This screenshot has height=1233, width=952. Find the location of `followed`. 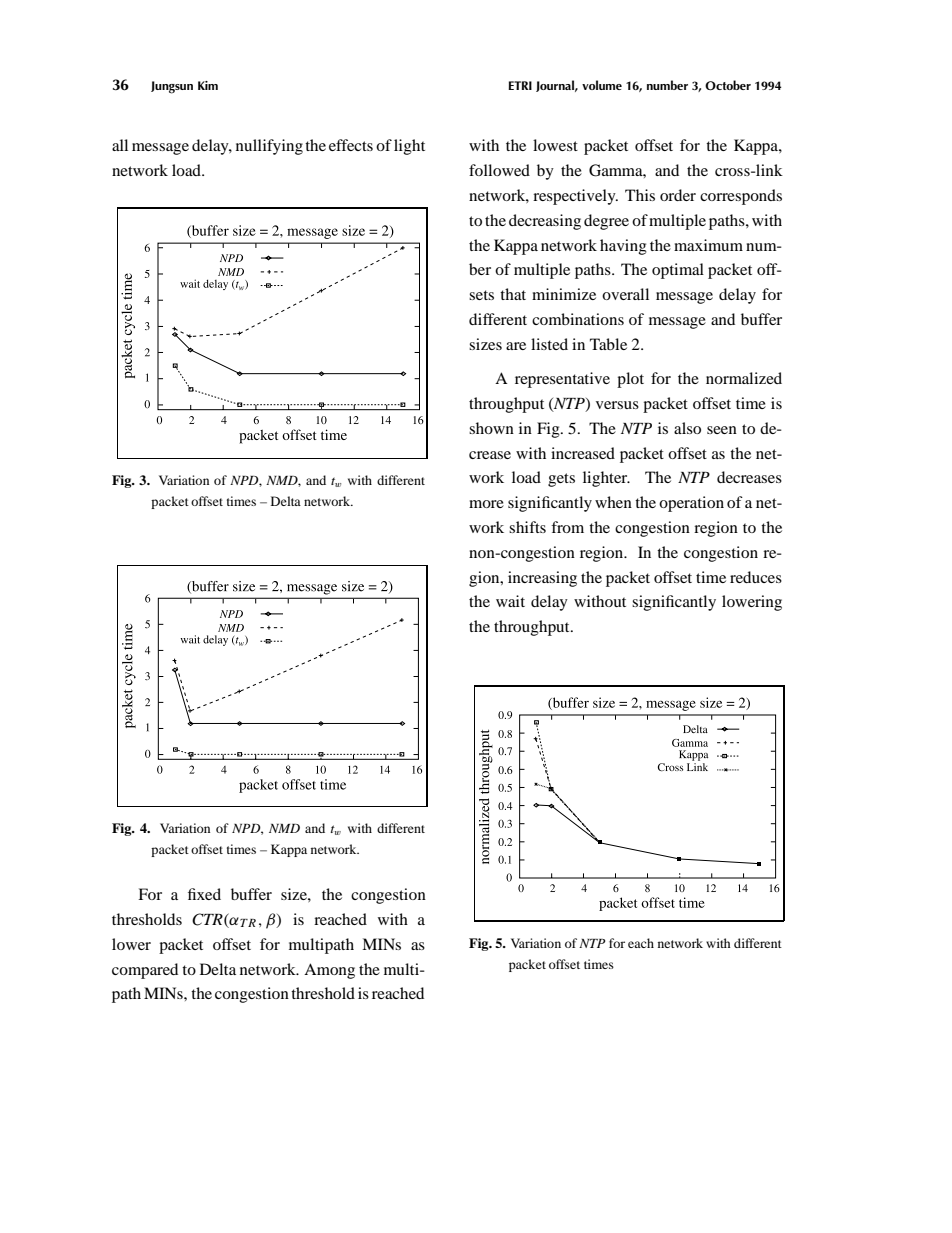

followed is located at coordinates (499, 170).
